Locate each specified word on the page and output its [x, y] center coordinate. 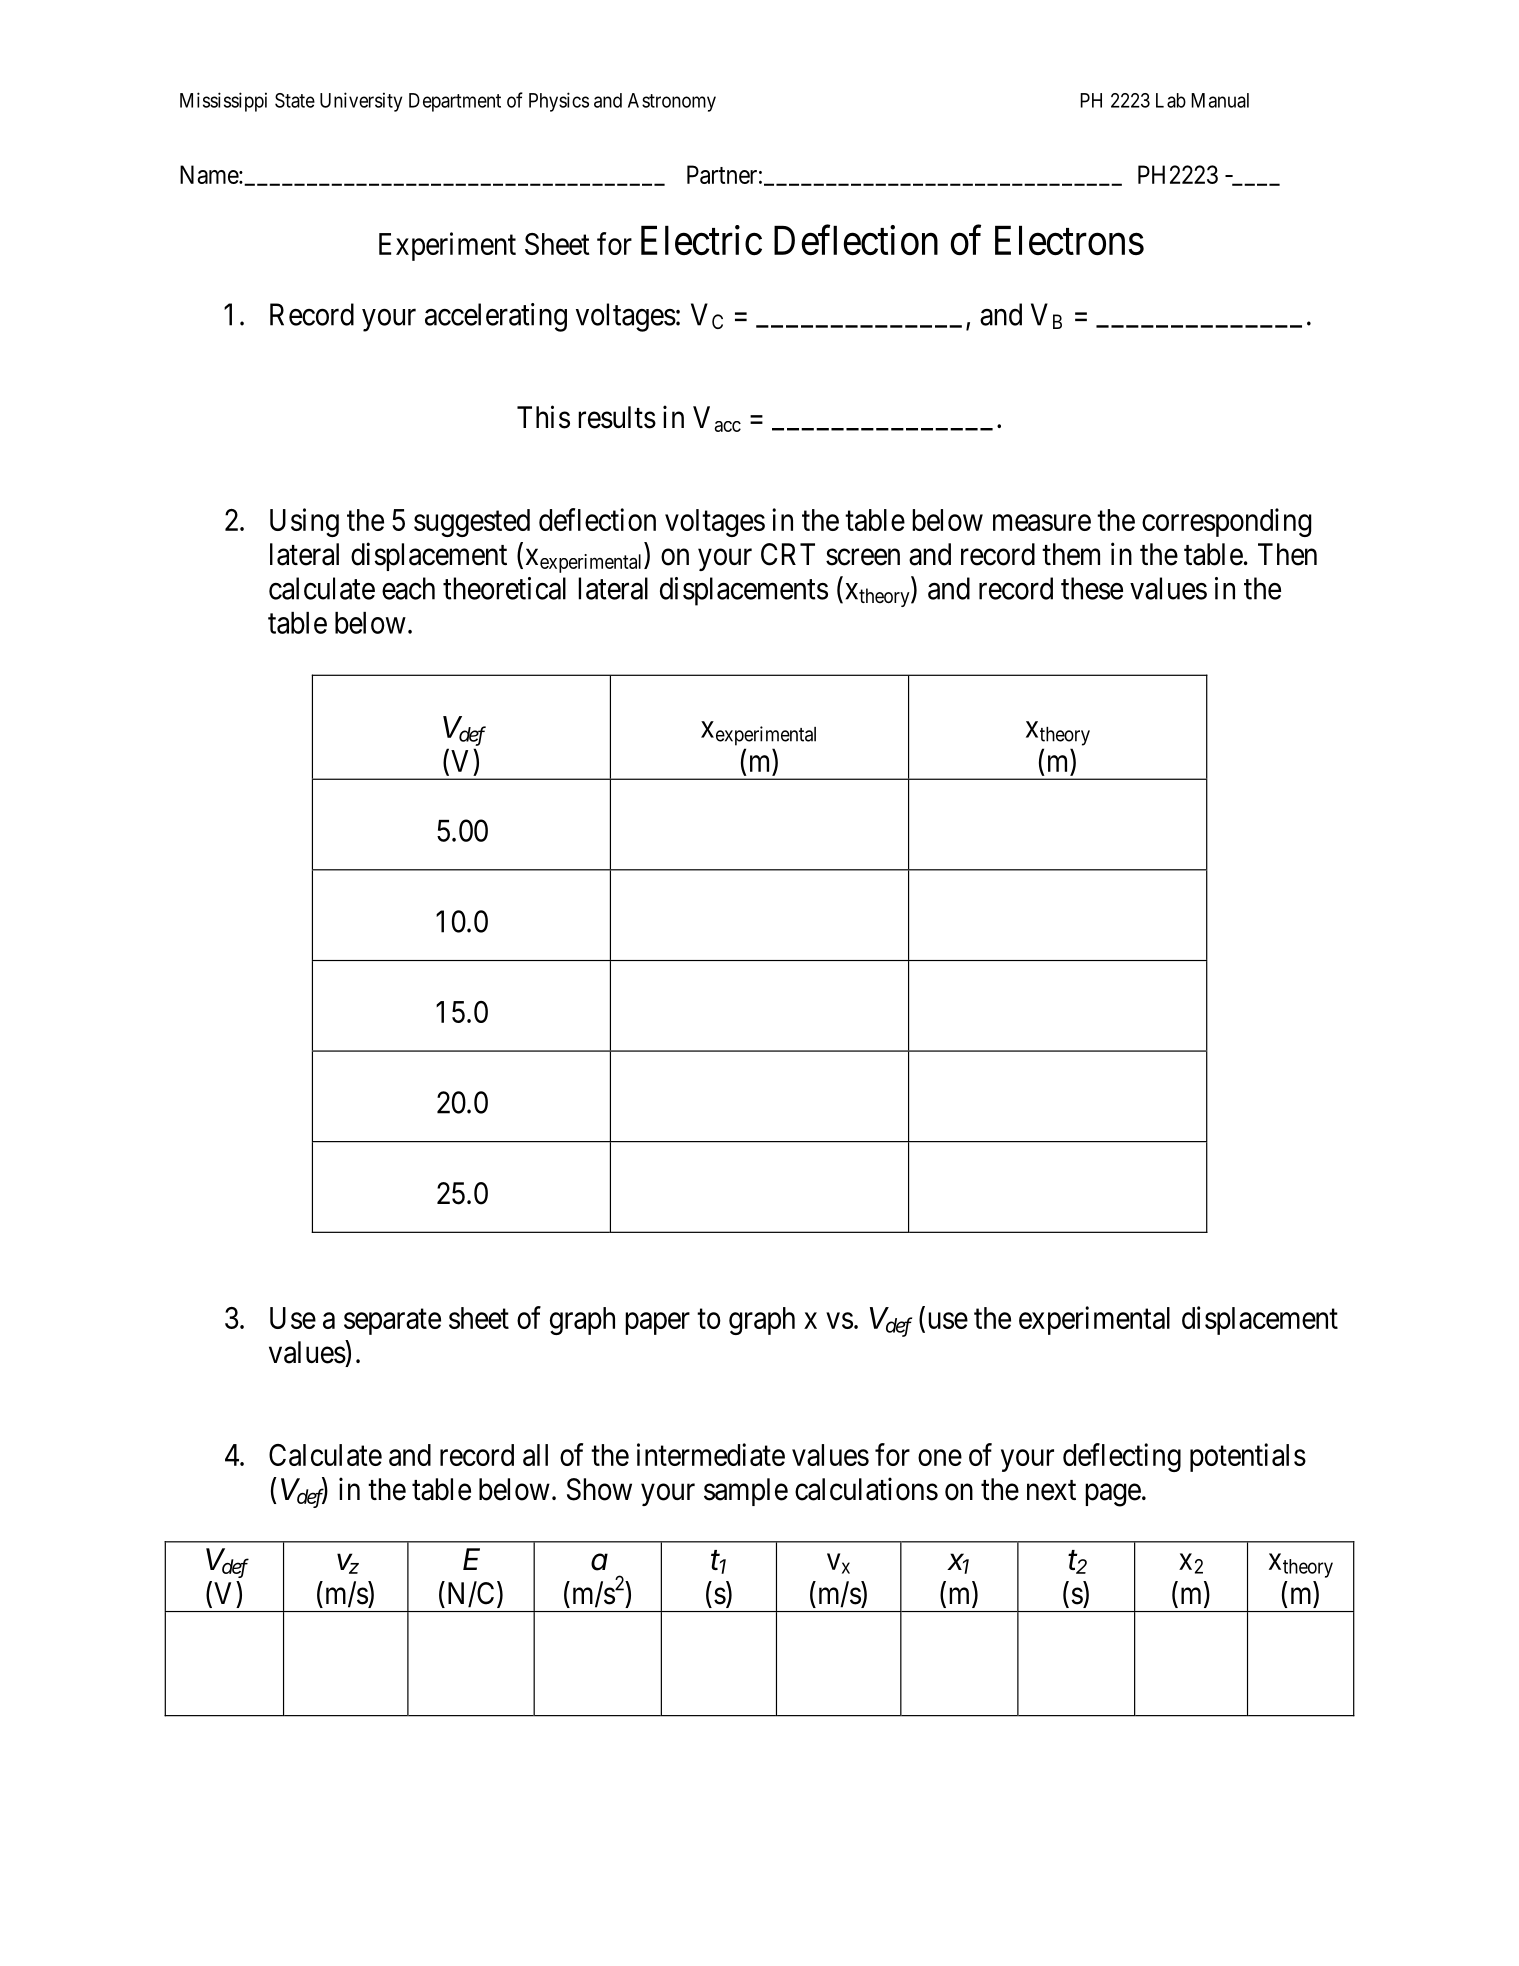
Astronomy [672, 102]
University [361, 102]
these [1092, 588]
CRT [788, 554]
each [408, 588]
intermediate [711, 1454]
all [535, 1455]
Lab [1171, 100]
